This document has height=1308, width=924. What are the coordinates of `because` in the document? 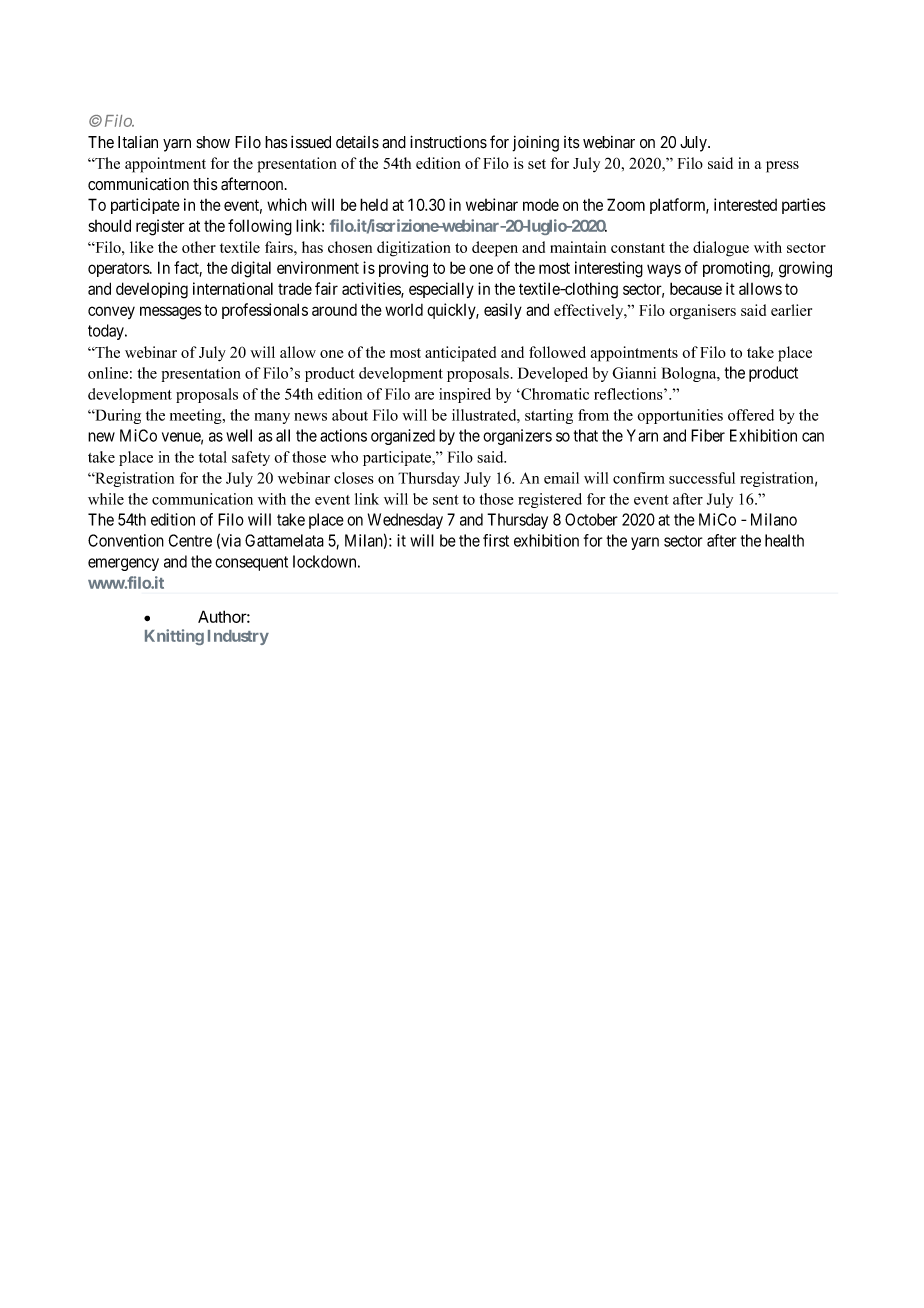 It's located at (696, 288).
